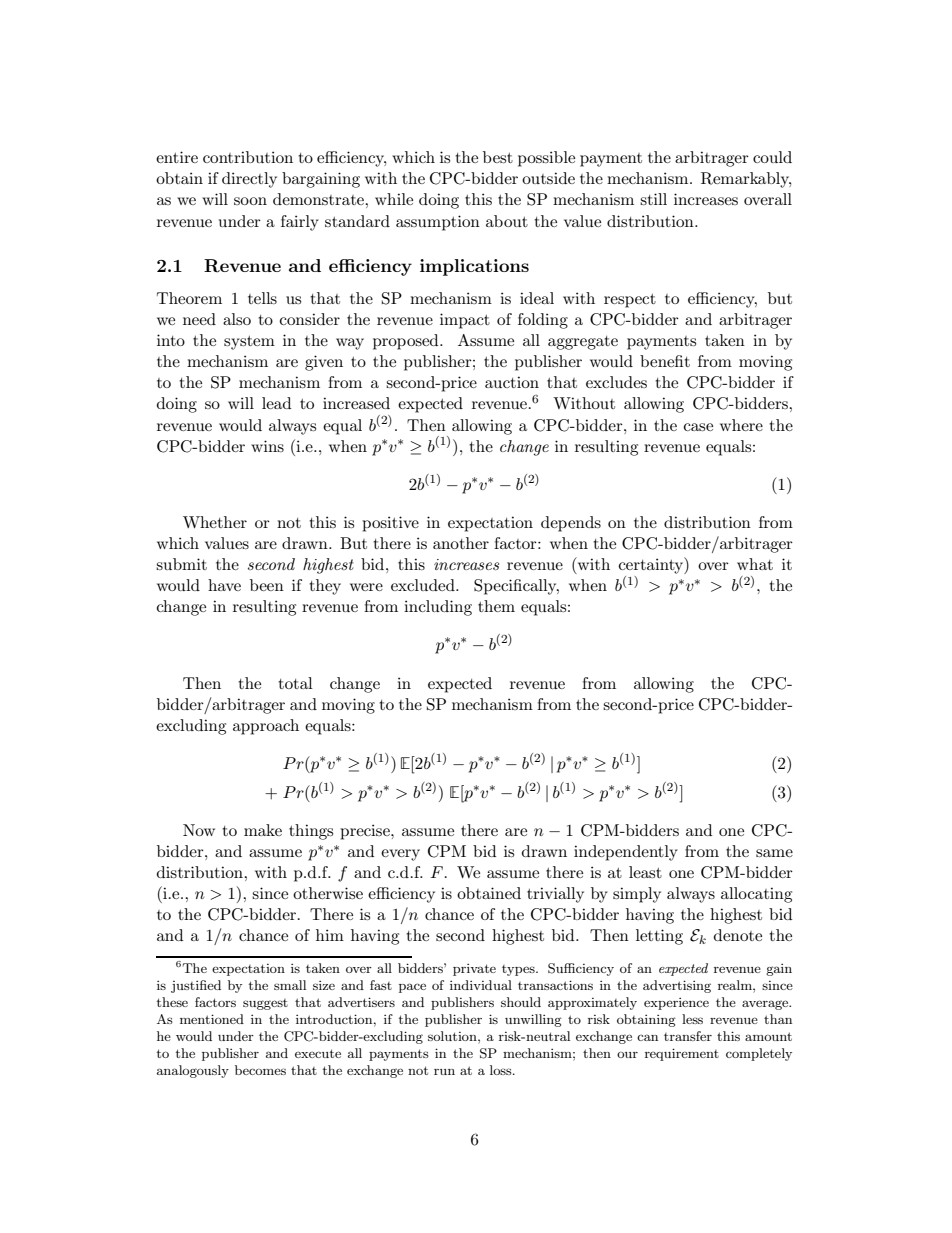  What do you see at coordinates (260, 1070) in the image?
I see `becomes` at bounding box center [260, 1070].
